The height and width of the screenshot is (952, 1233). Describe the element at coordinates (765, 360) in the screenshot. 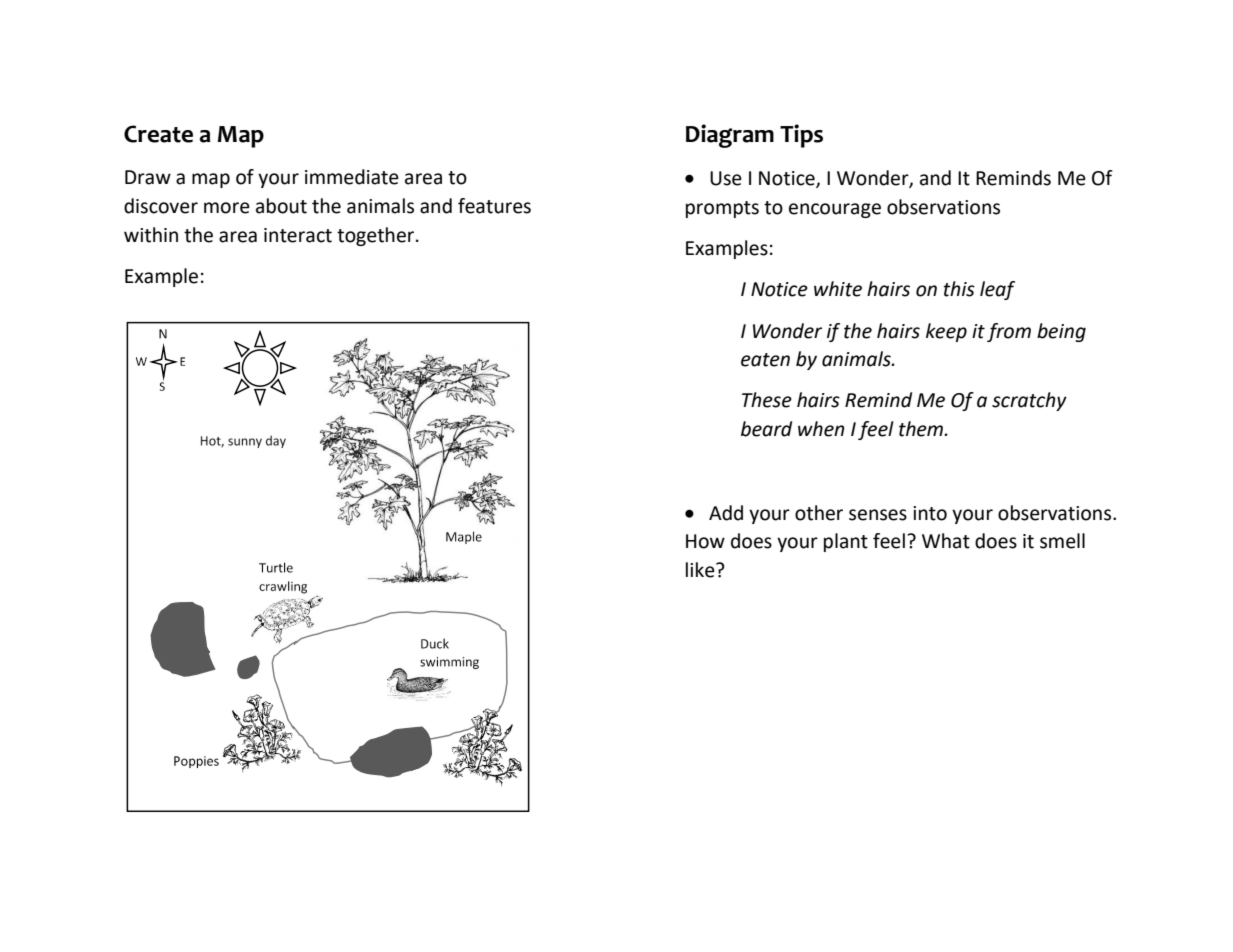

I see `eaten` at that location.
